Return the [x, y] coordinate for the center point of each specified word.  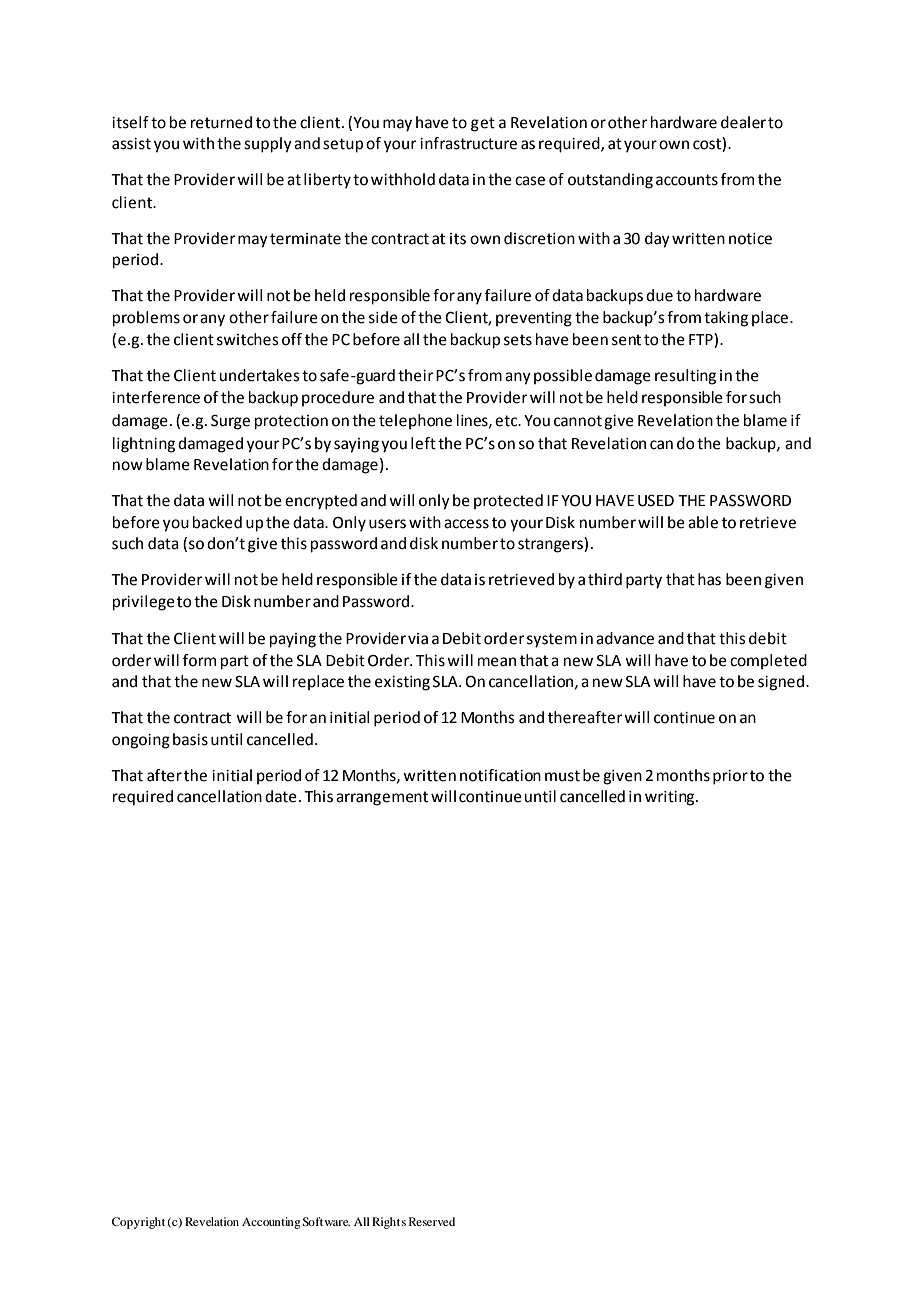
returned [221, 122]
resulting [685, 377]
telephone [415, 421]
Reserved [432, 1221]
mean [497, 662]
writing [671, 798]
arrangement [382, 798]
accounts [687, 180]
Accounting [271, 1223]
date [281, 796]
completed [768, 661]
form [199, 660]
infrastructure [468, 143]
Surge [230, 422]
